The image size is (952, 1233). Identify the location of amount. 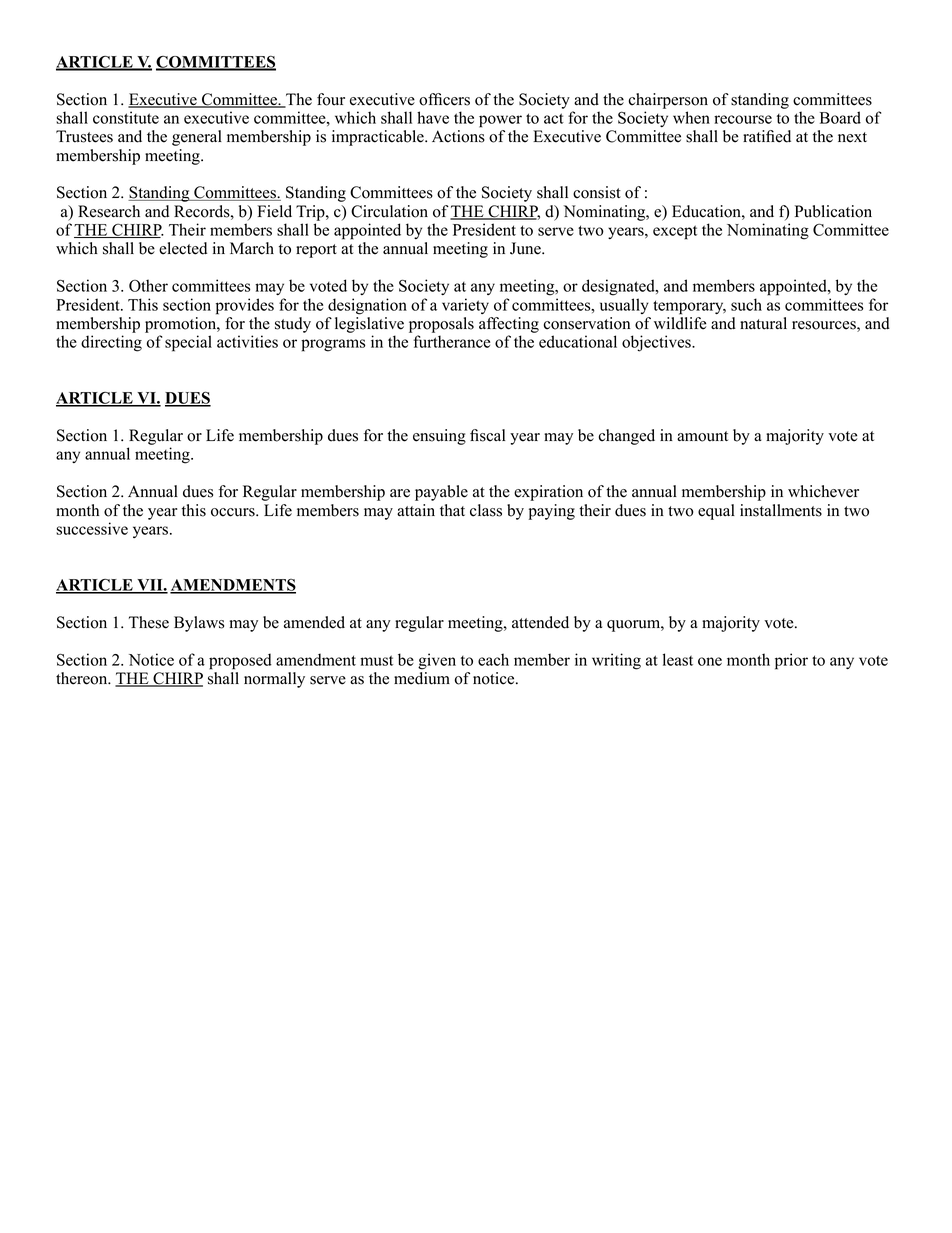
(702, 436).
